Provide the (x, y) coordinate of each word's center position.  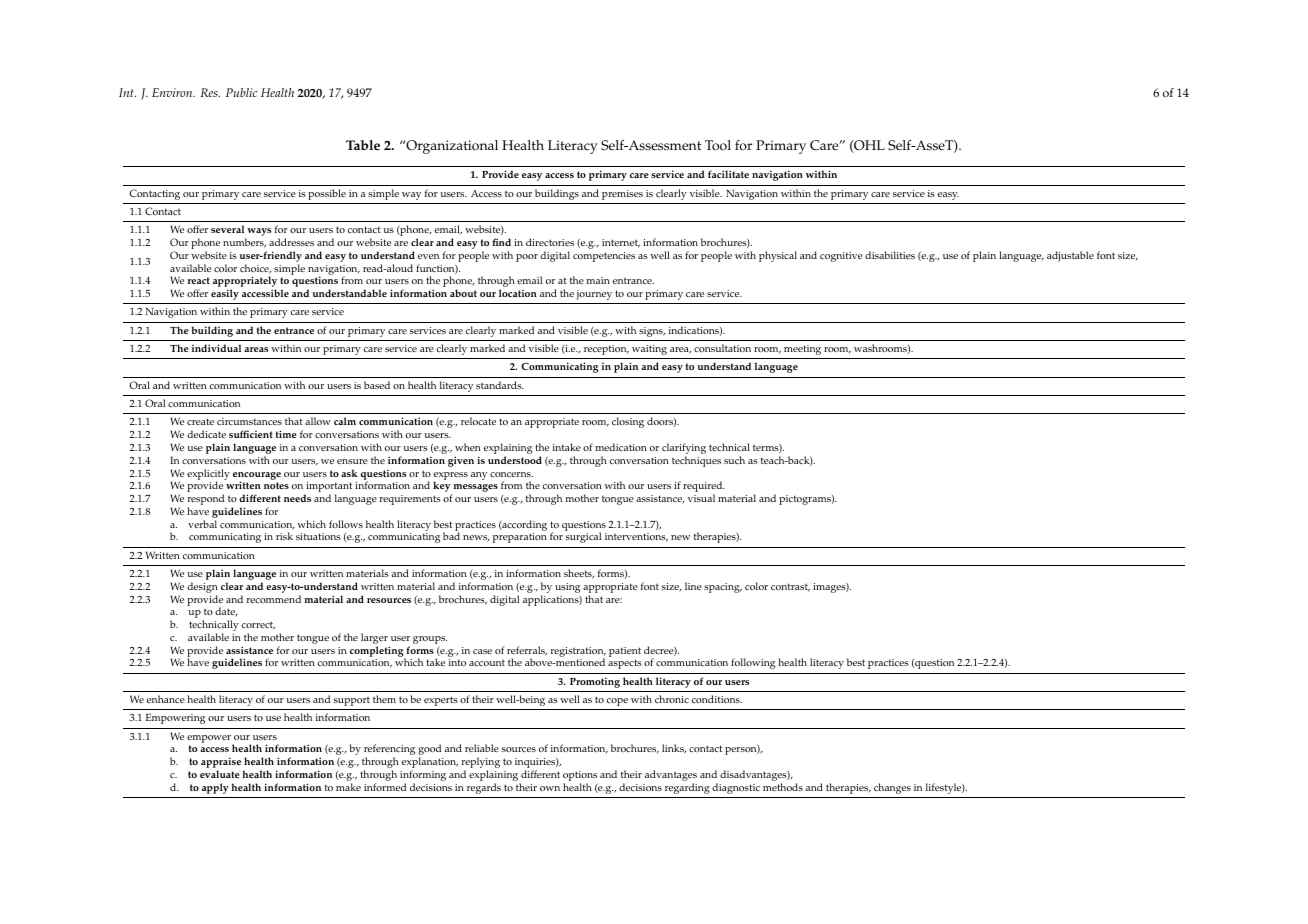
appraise (221, 764)
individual (216, 348)
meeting (802, 350)
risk (284, 536)
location (518, 293)
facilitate (728, 174)
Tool (718, 145)
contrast (790, 587)
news (476, 538)
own (550, 788)
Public (241, 92)
